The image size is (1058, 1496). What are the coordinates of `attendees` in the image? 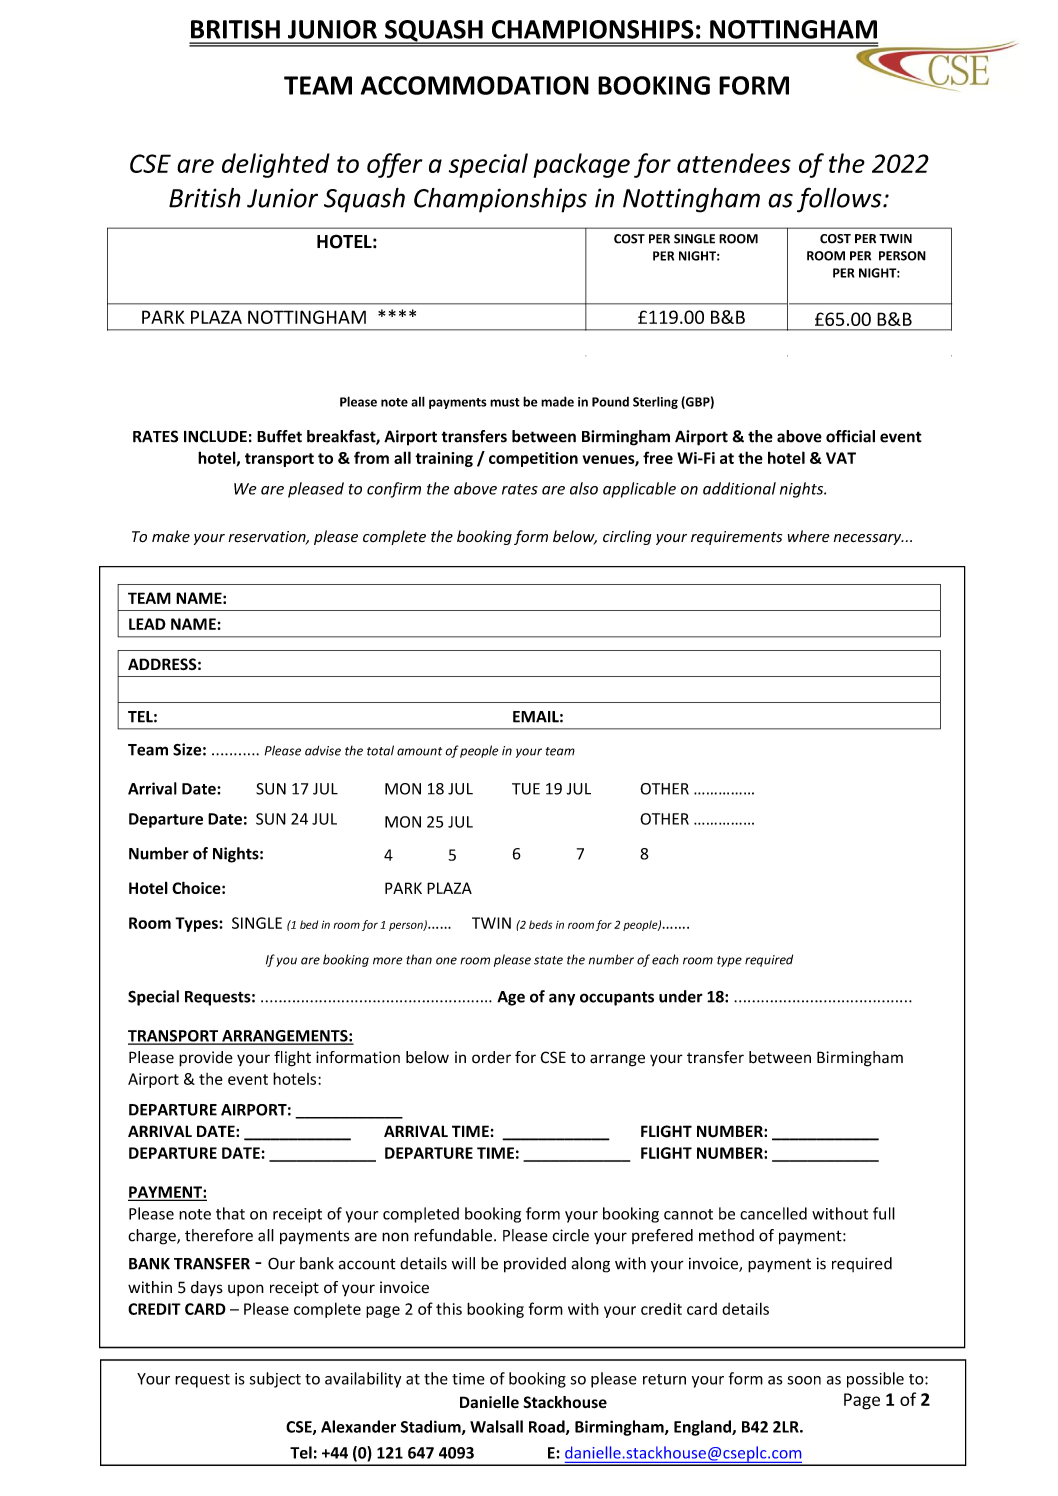 It's located at (734, 163).
